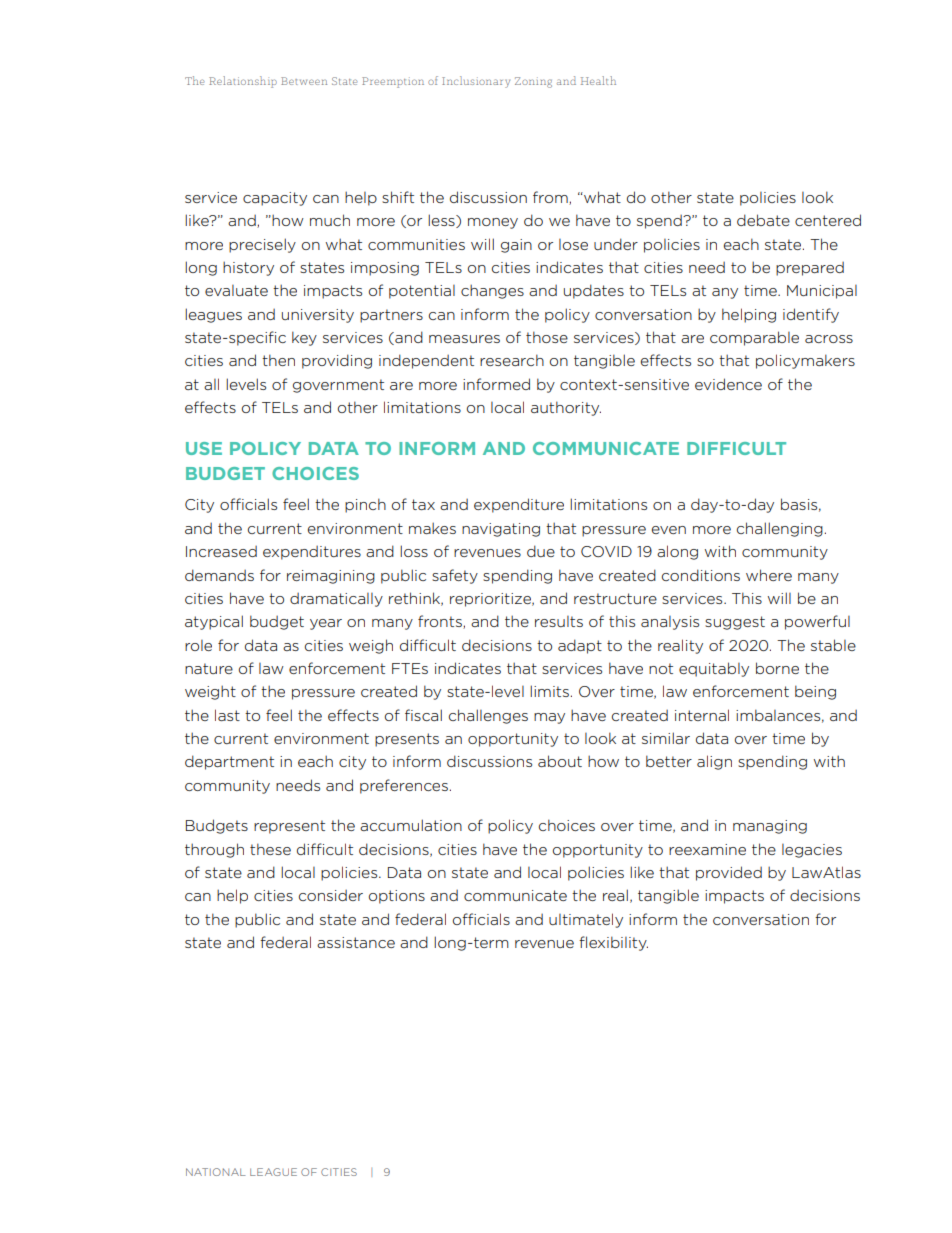 This screenshot has width=952, height=1233. Describe the element at coordinates (547, 337) in the screenshot. I see `those` at that location.
